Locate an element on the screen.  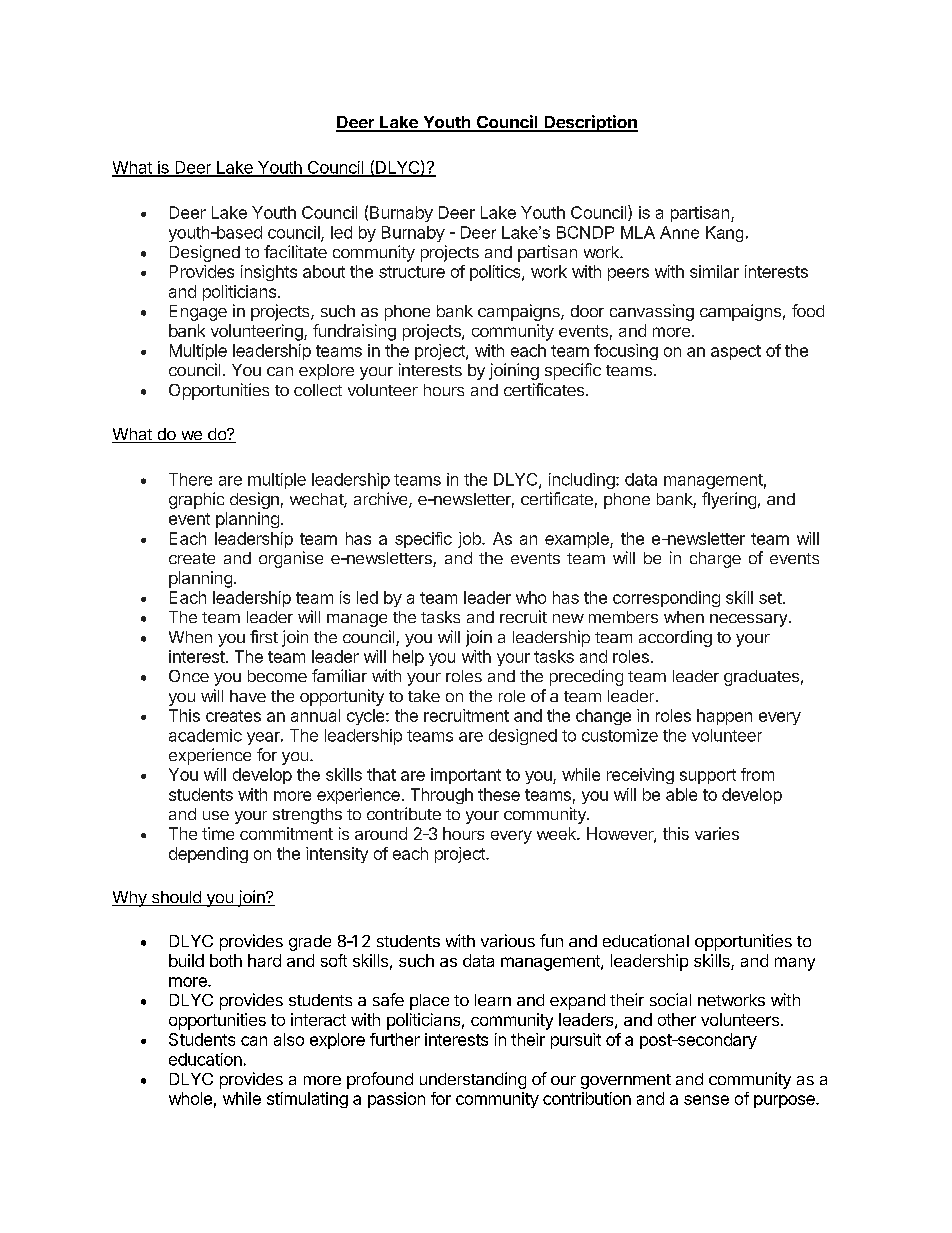
Kang is located at coordinates (724, 234).
